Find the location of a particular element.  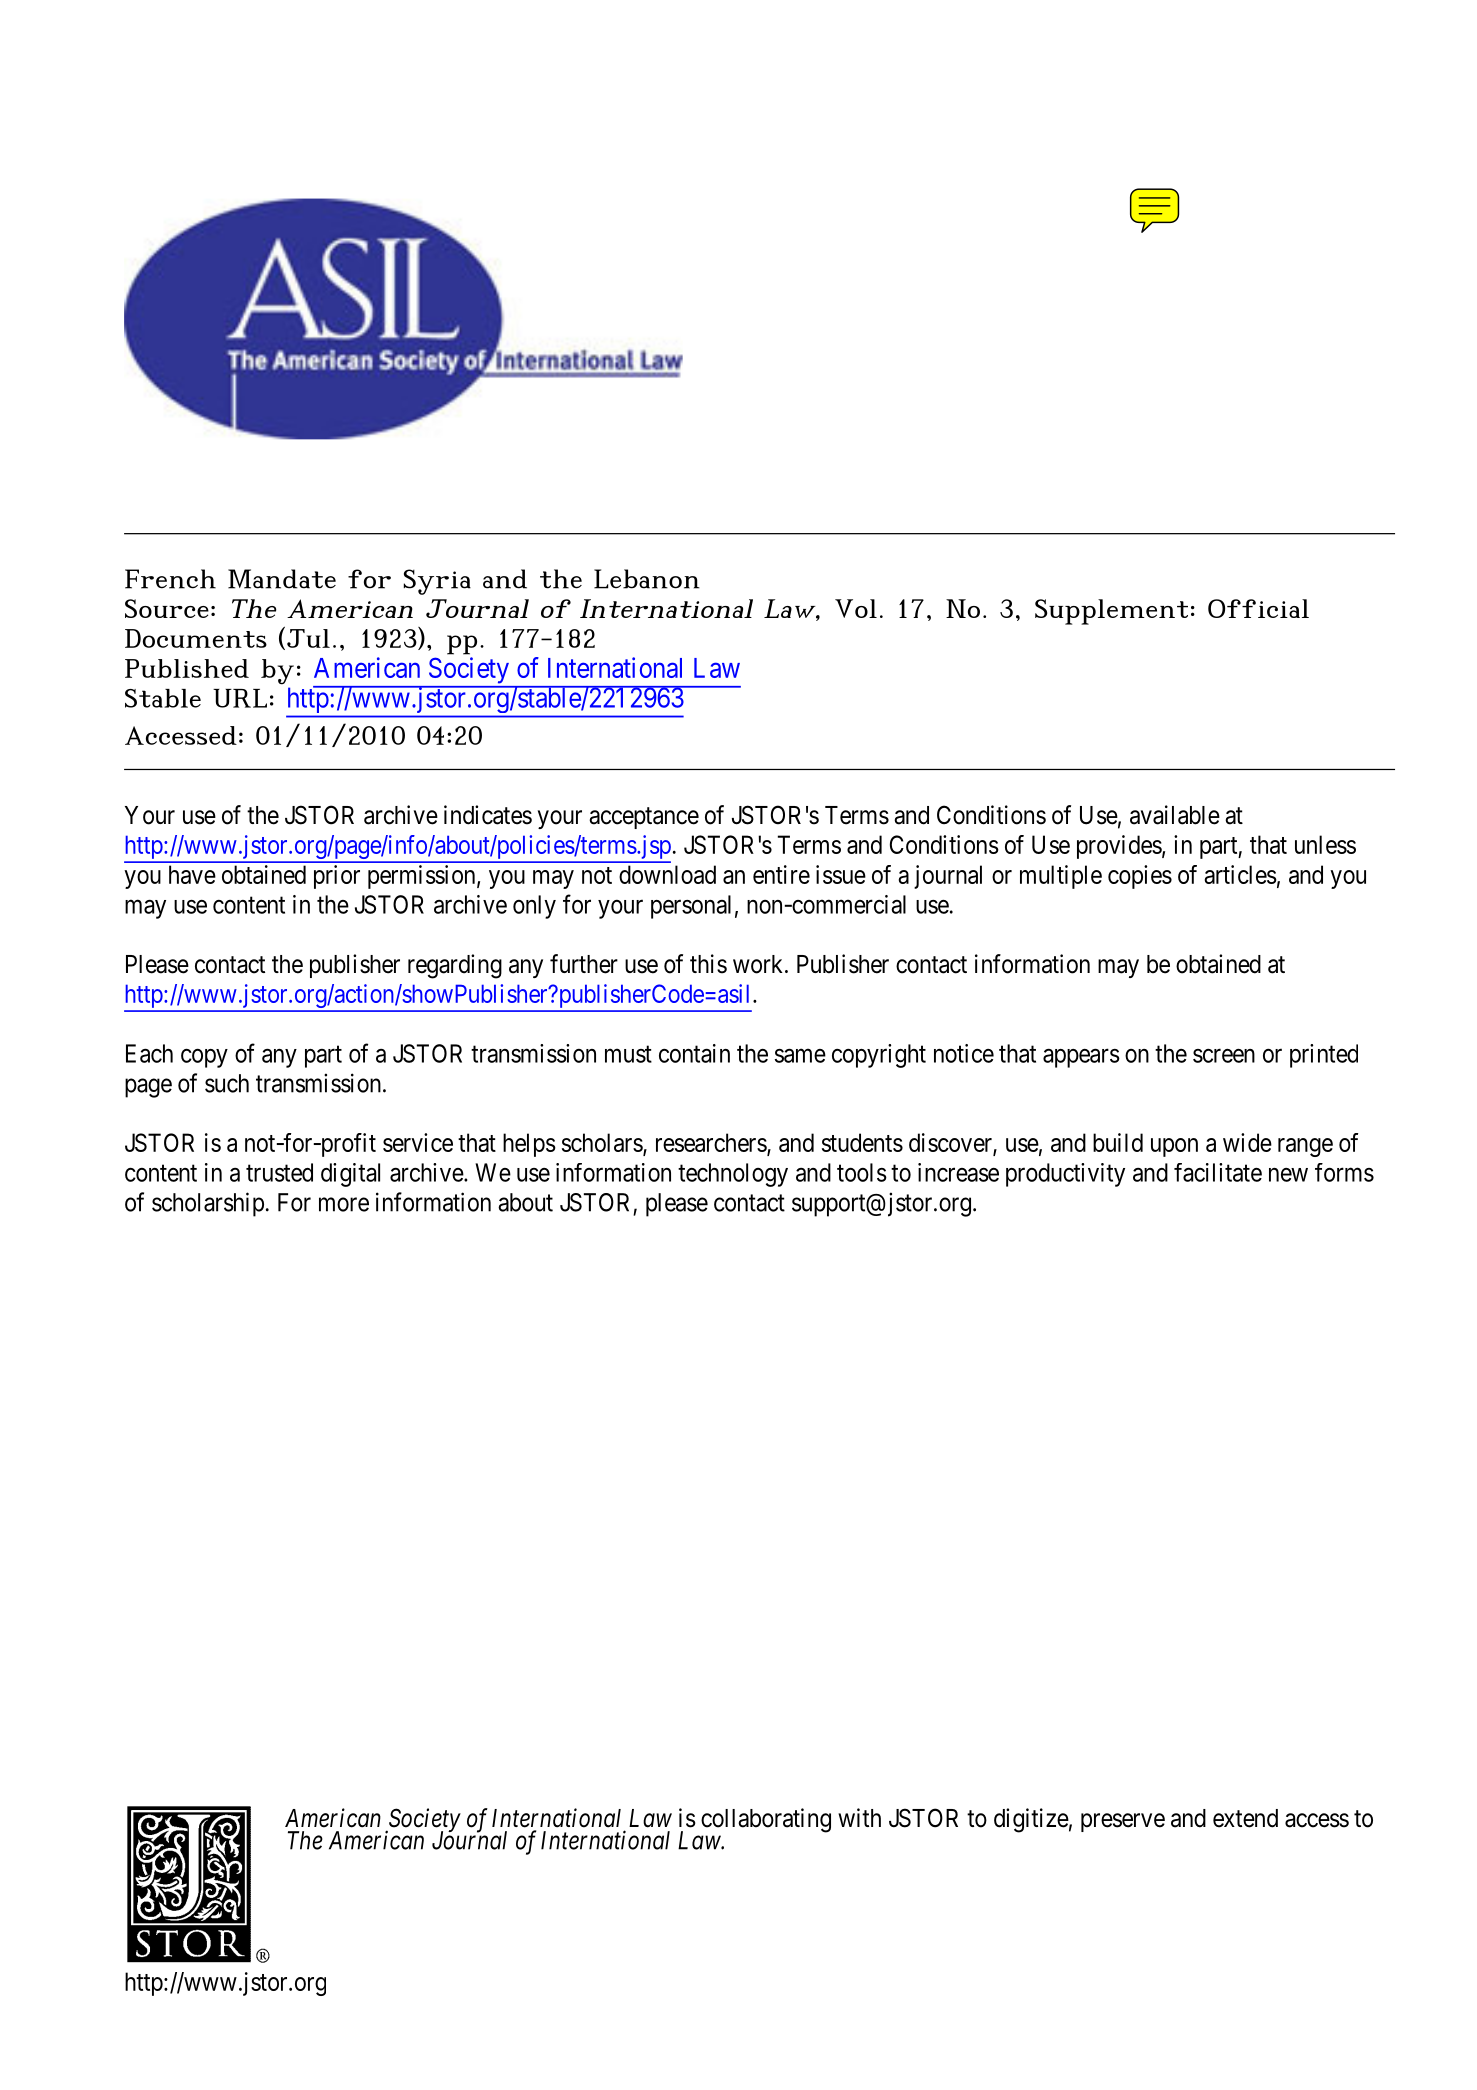

facilitate is located at coordinates (1218, 1172).
